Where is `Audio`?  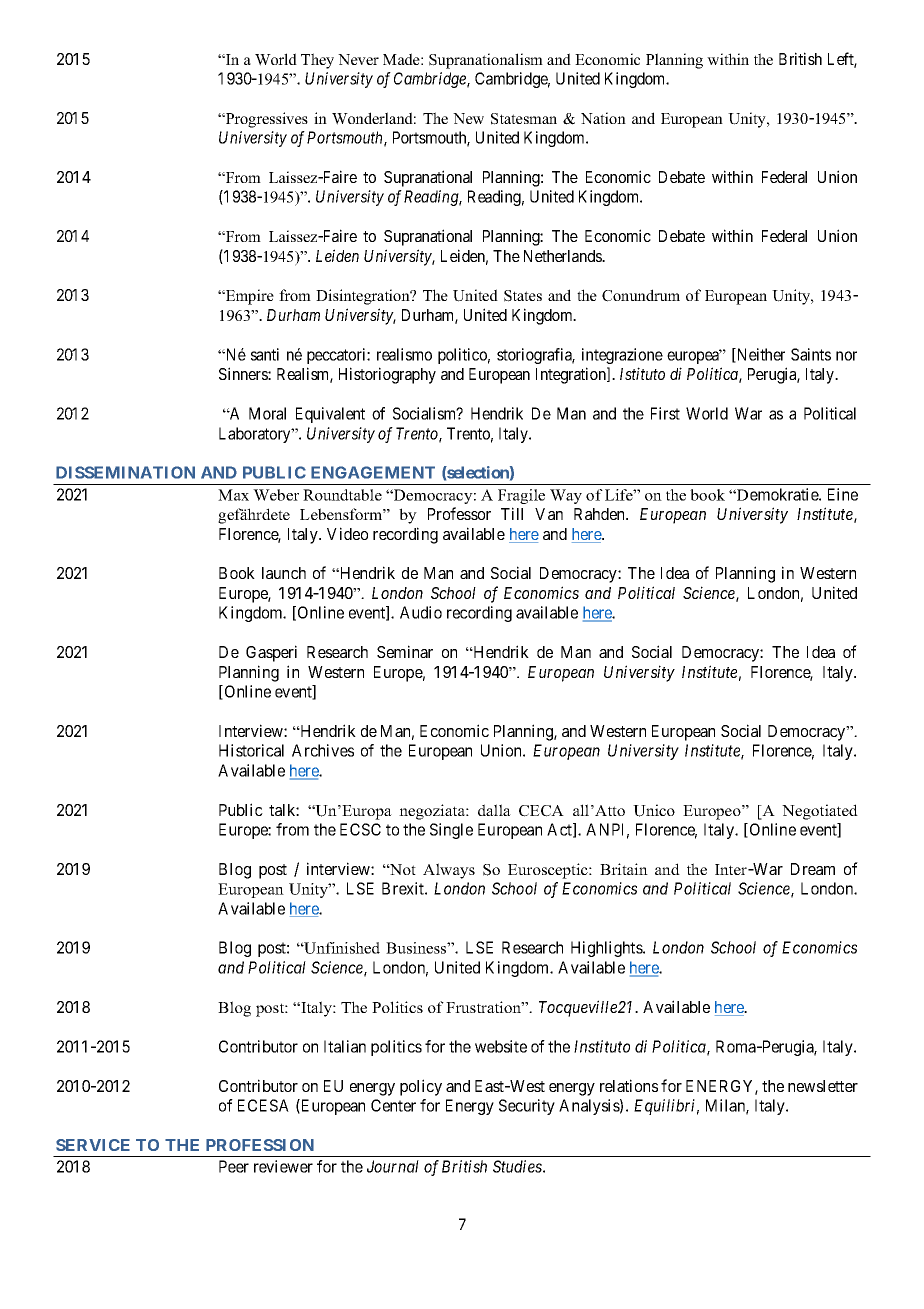 Audio is located at coordinates (421, 612).
